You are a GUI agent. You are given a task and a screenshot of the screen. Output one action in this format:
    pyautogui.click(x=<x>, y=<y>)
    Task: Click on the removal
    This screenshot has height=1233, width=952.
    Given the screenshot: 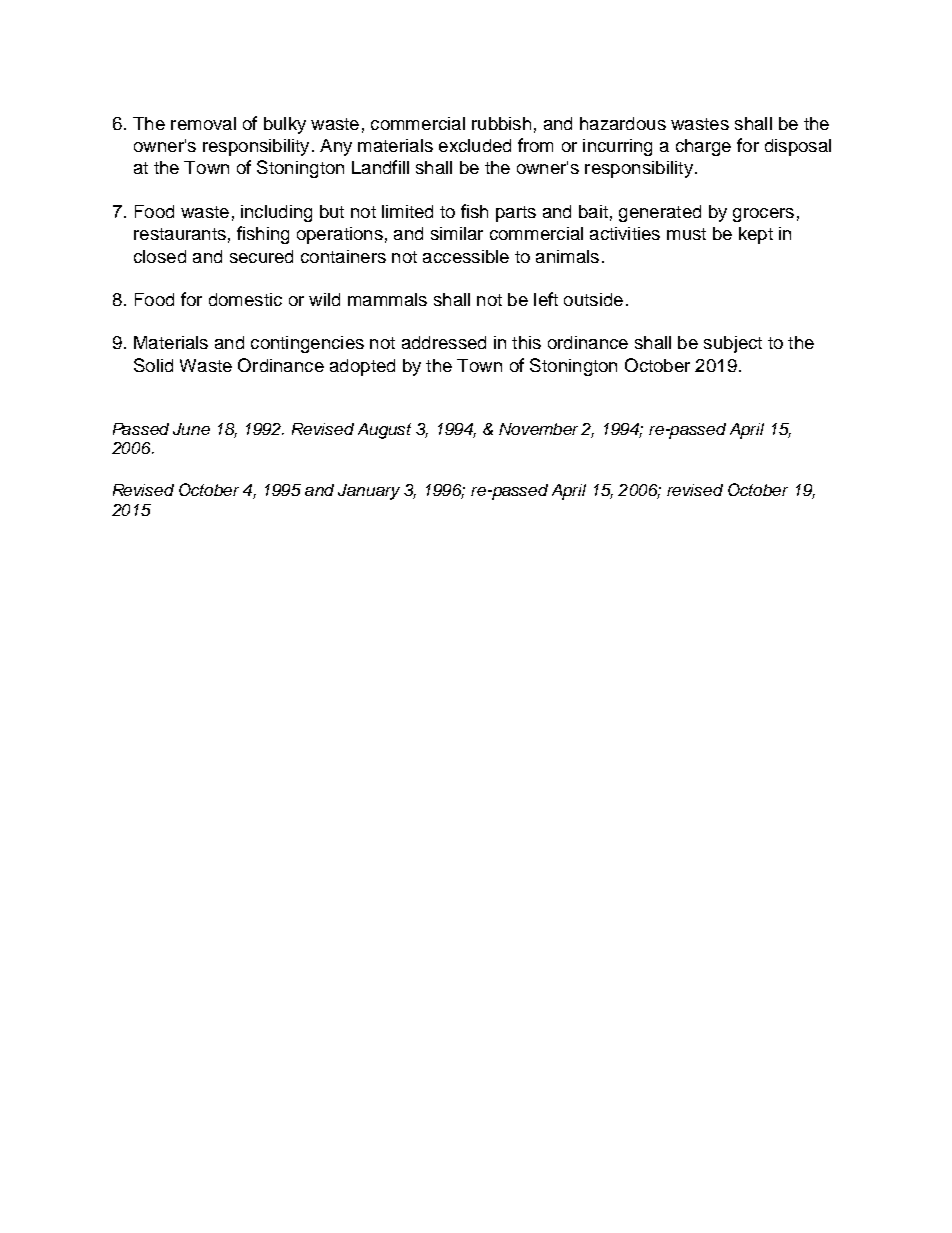 What is the action you would take?
    pyautogui.click(x=203, y=123)
